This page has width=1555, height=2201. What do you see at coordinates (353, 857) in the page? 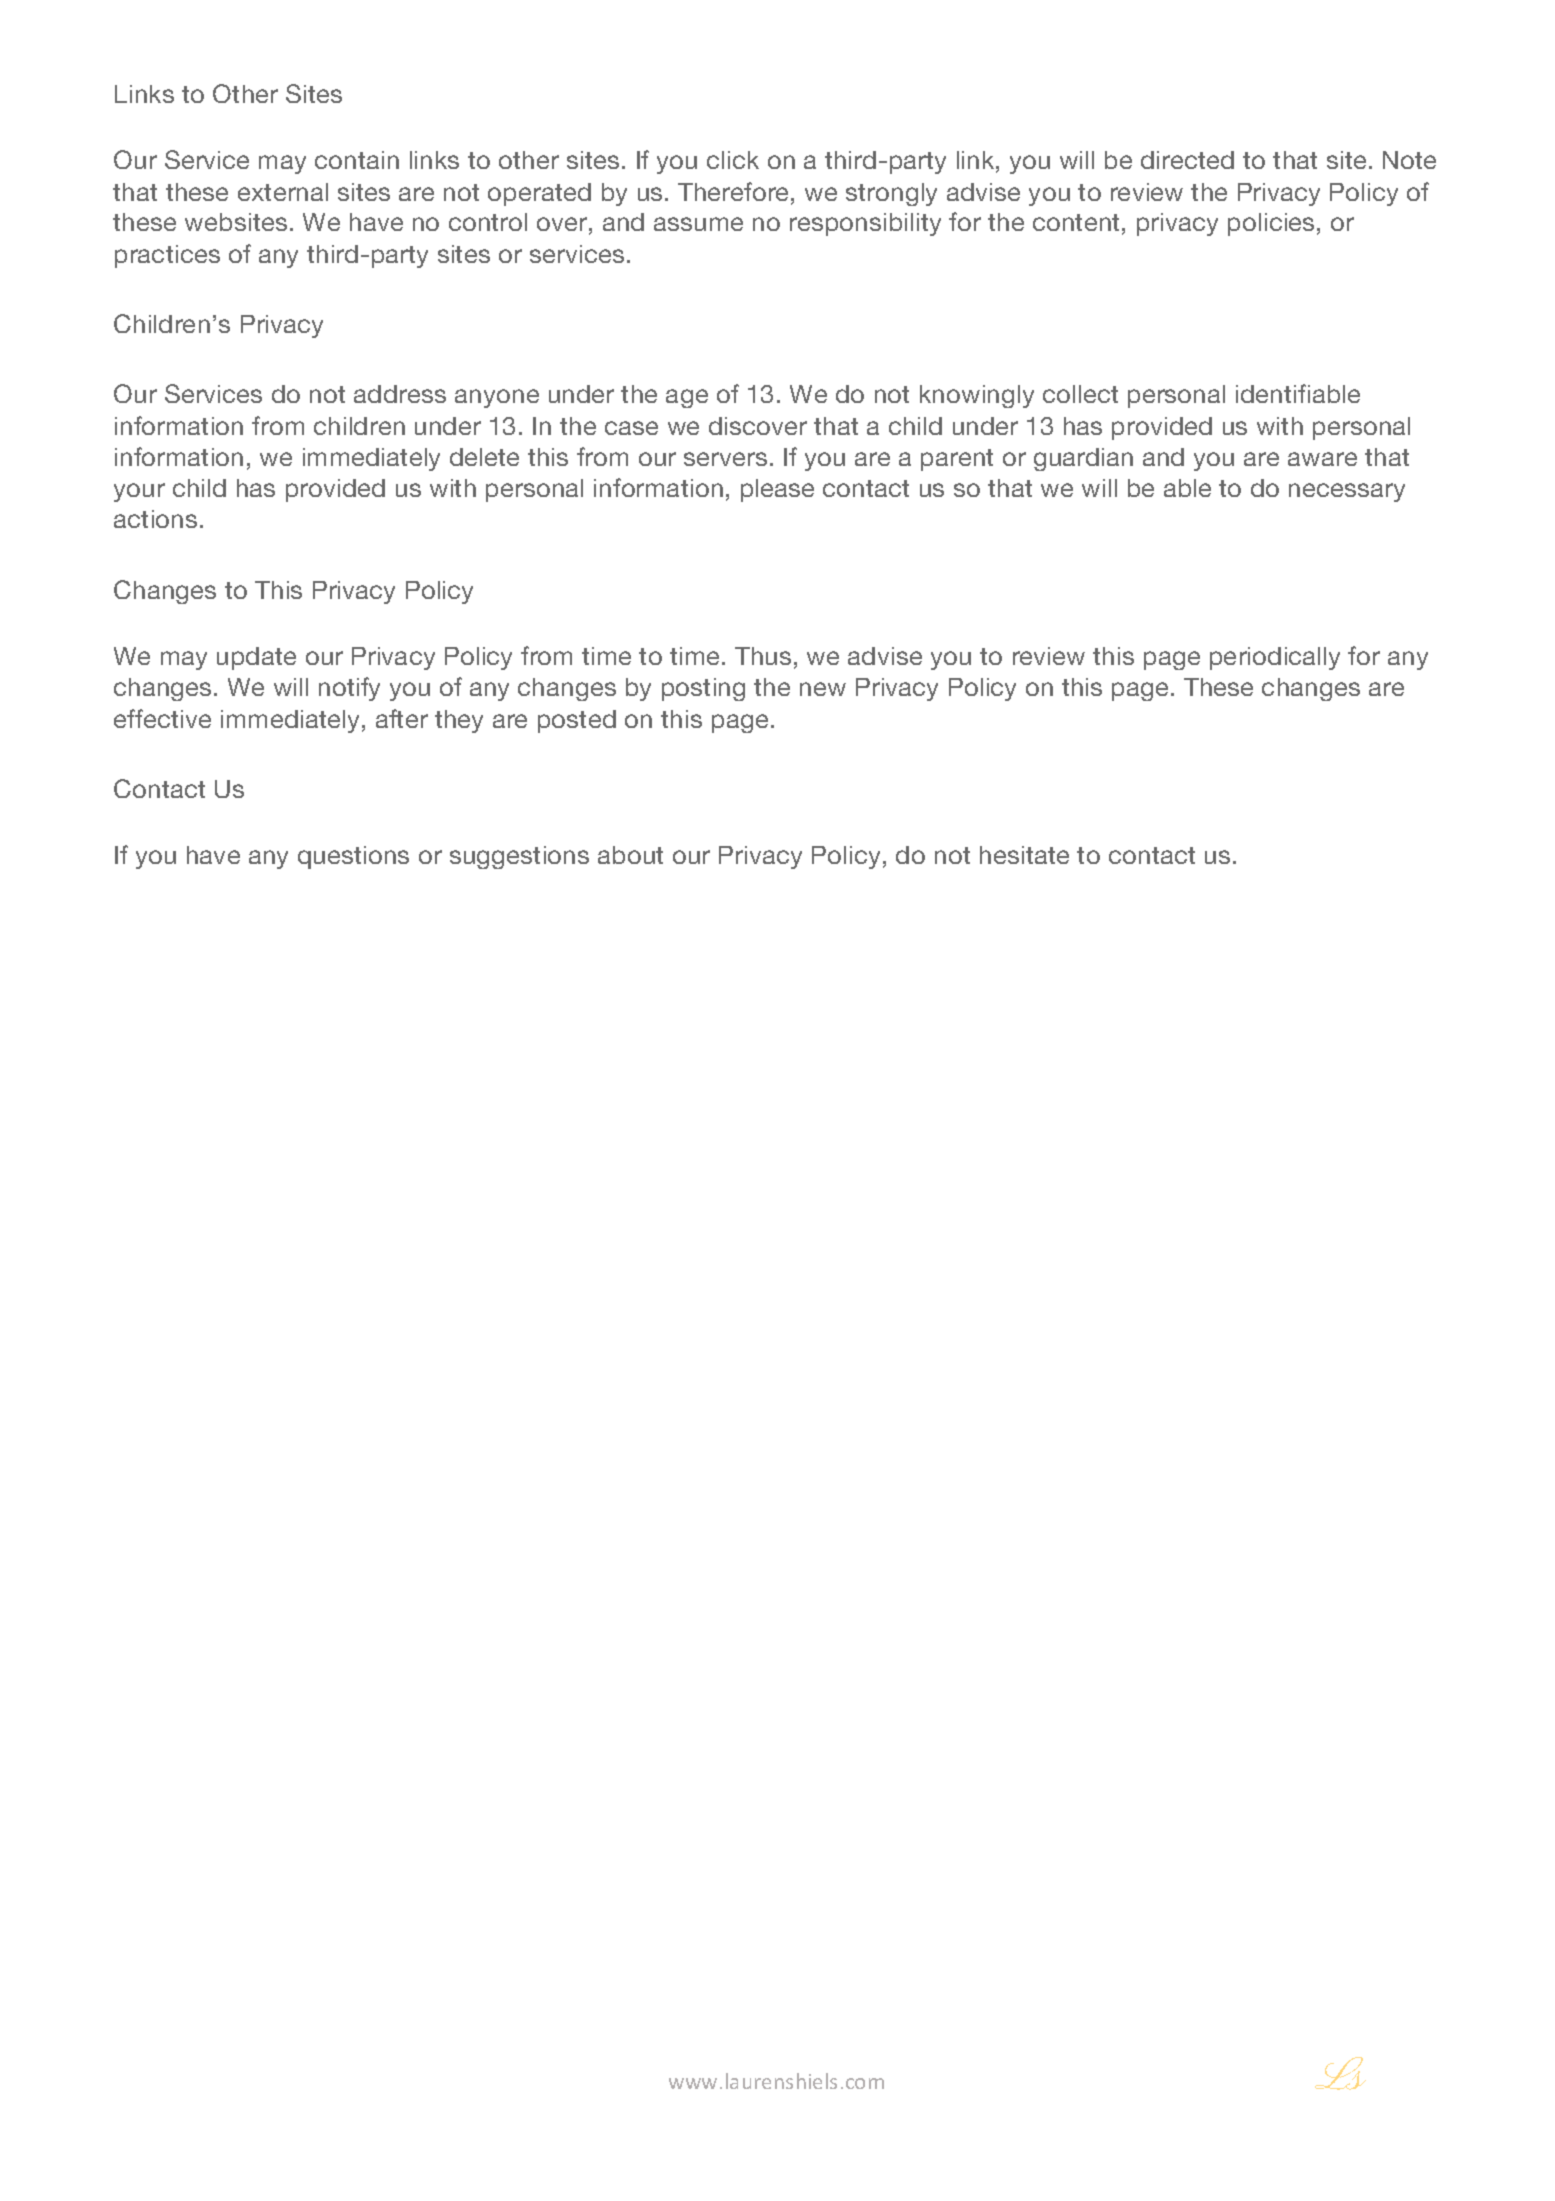
I see `questions` at bounding box center [353, 857].
